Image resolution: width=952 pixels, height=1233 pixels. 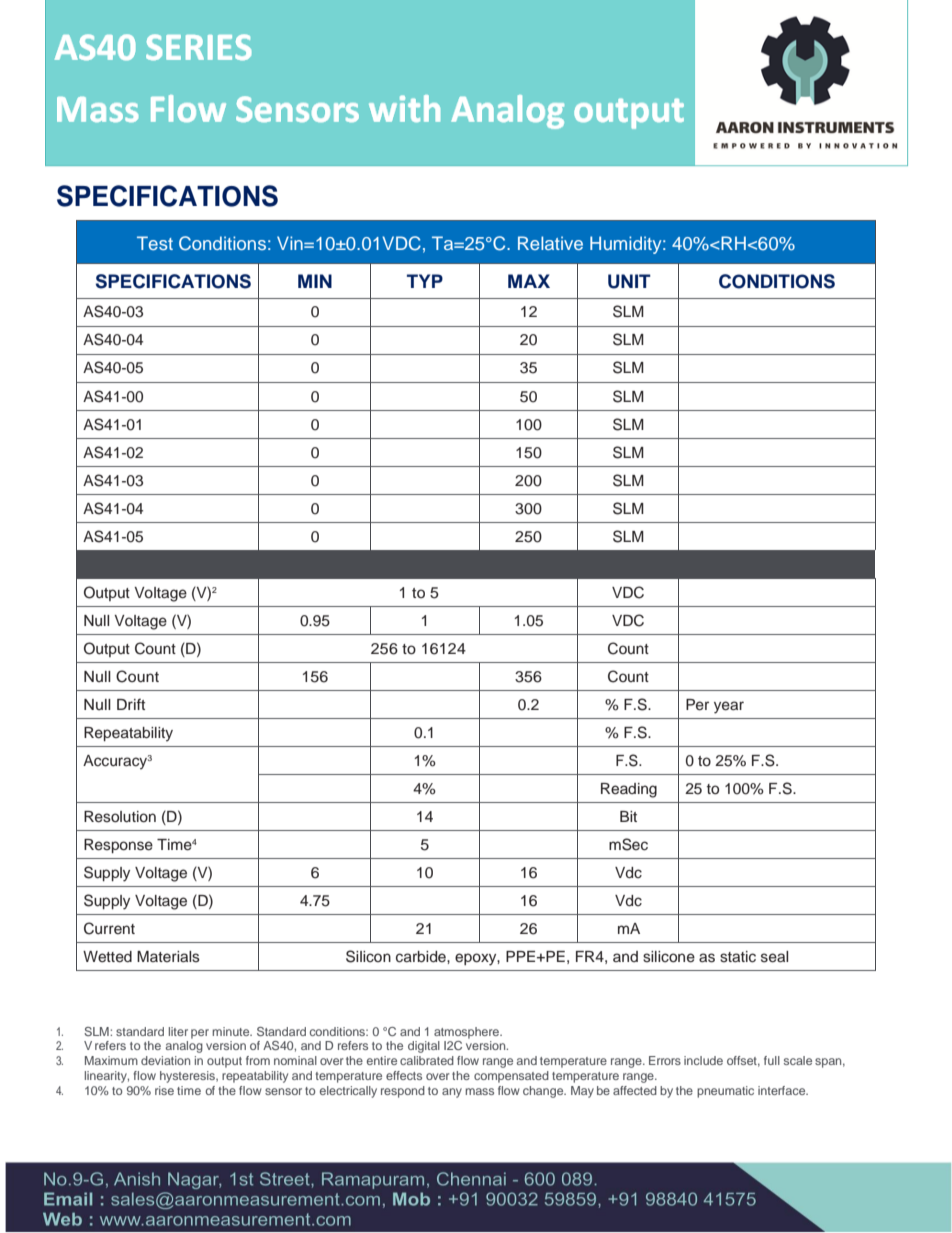 I want to click on Drift, so click(x=131, y=704).
